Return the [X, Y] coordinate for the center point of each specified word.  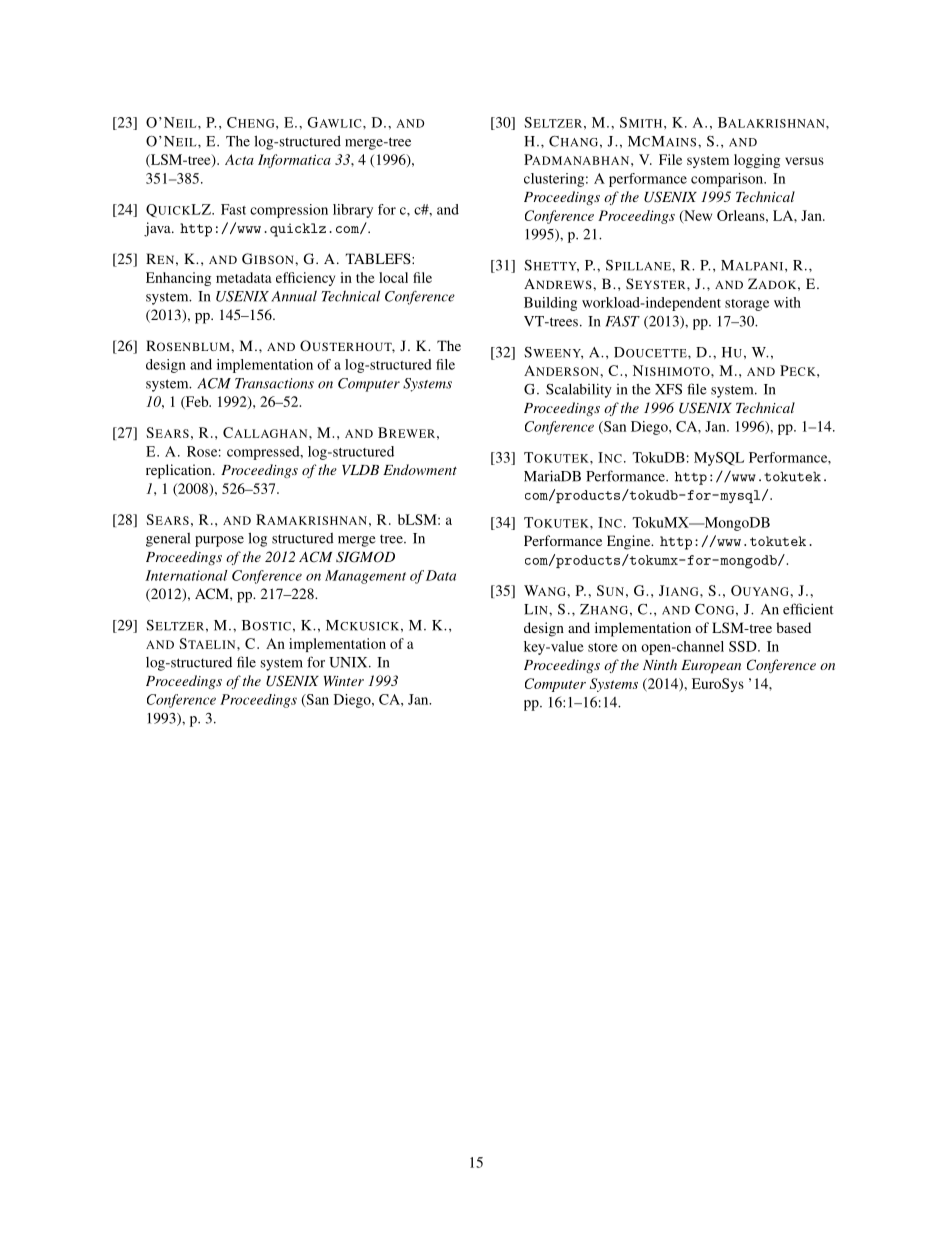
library [353, 211]
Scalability [579, 390]
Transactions [274, 383]
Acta [239, 159]
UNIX [349, 662]
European [711, 666]
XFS [668, 389]
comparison [728, 180]
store [603, 647]
